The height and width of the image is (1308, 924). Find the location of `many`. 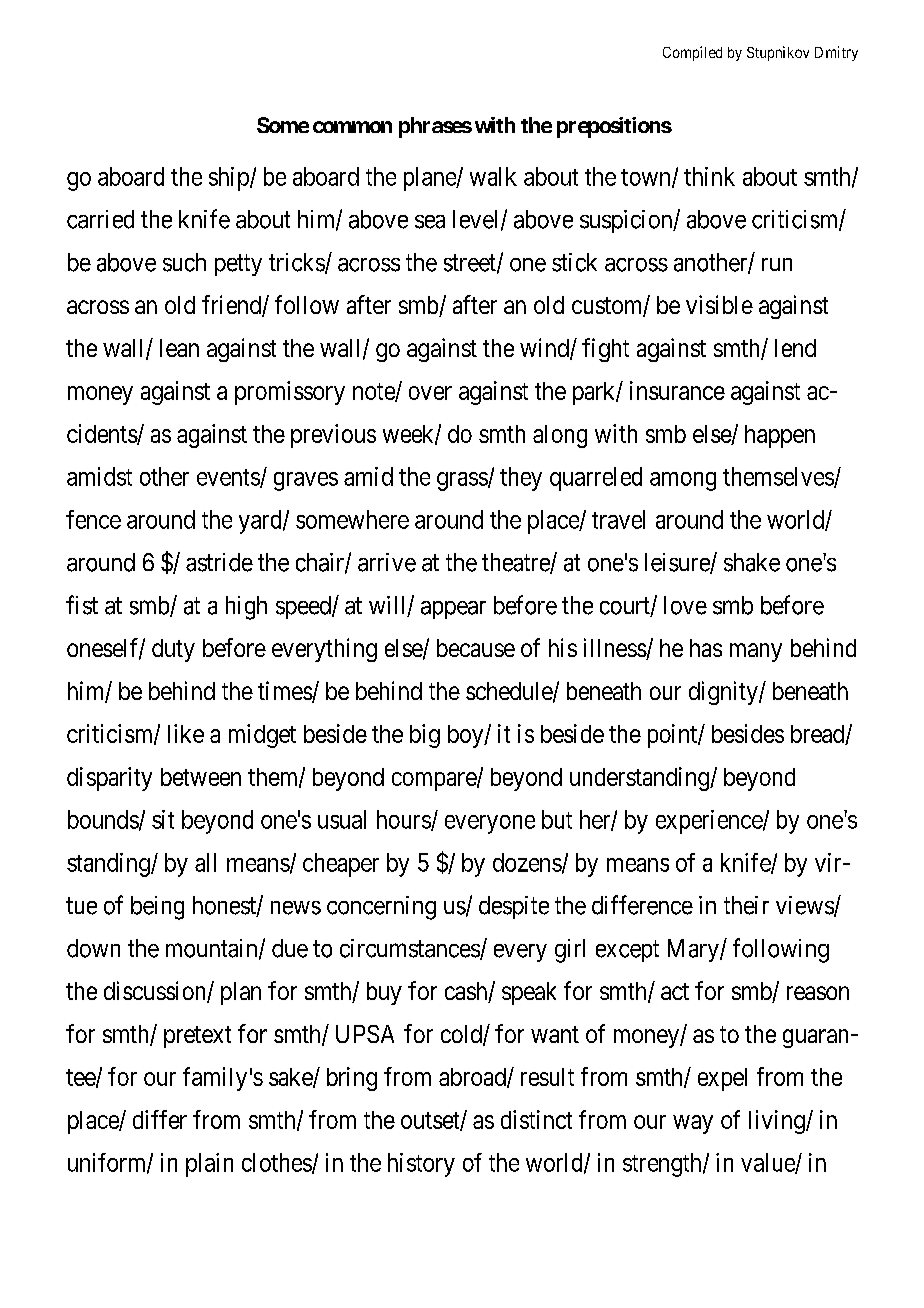

many is located at coordinates (756, 652).
